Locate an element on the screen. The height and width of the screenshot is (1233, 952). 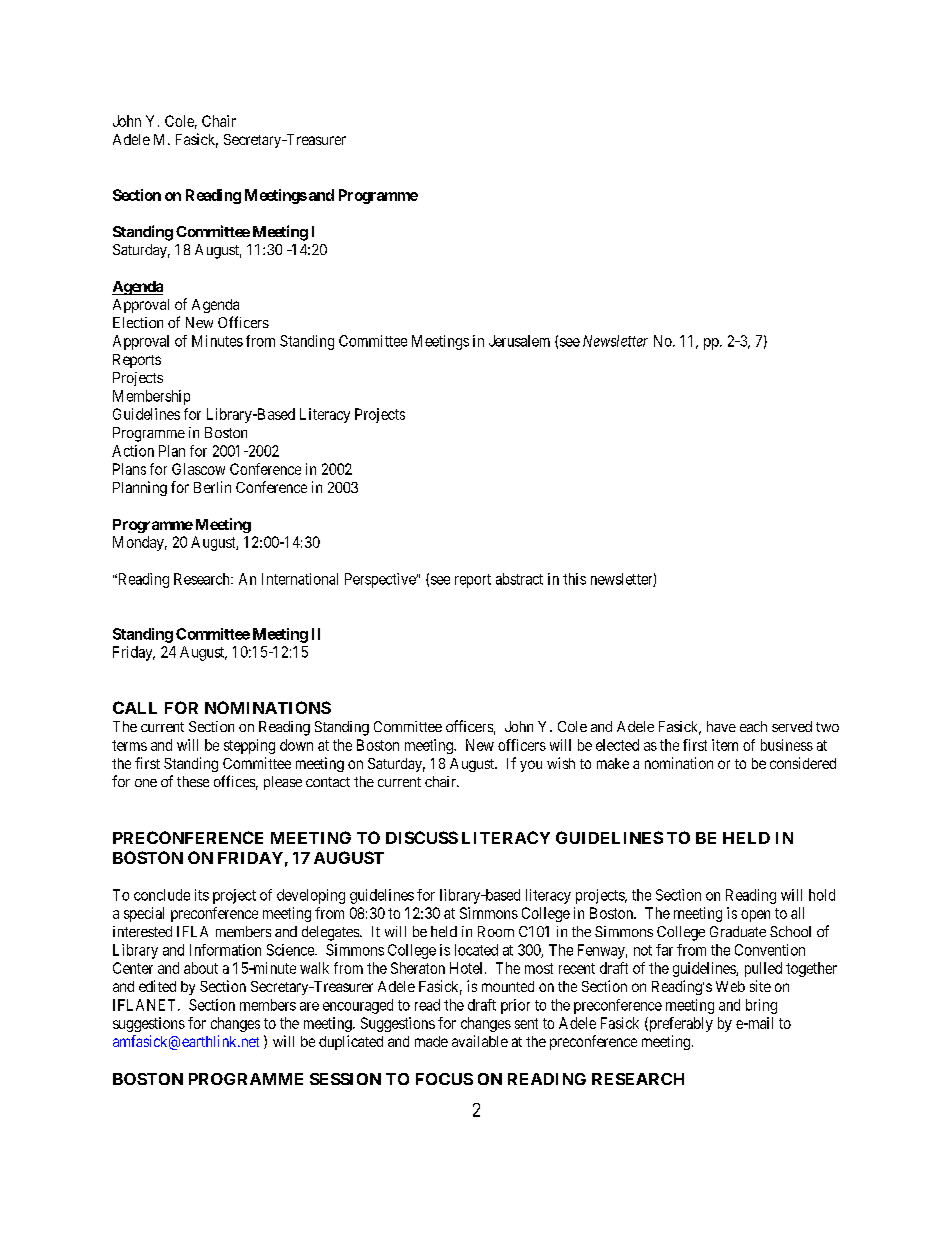
this is located at coordinates (574, 579).
